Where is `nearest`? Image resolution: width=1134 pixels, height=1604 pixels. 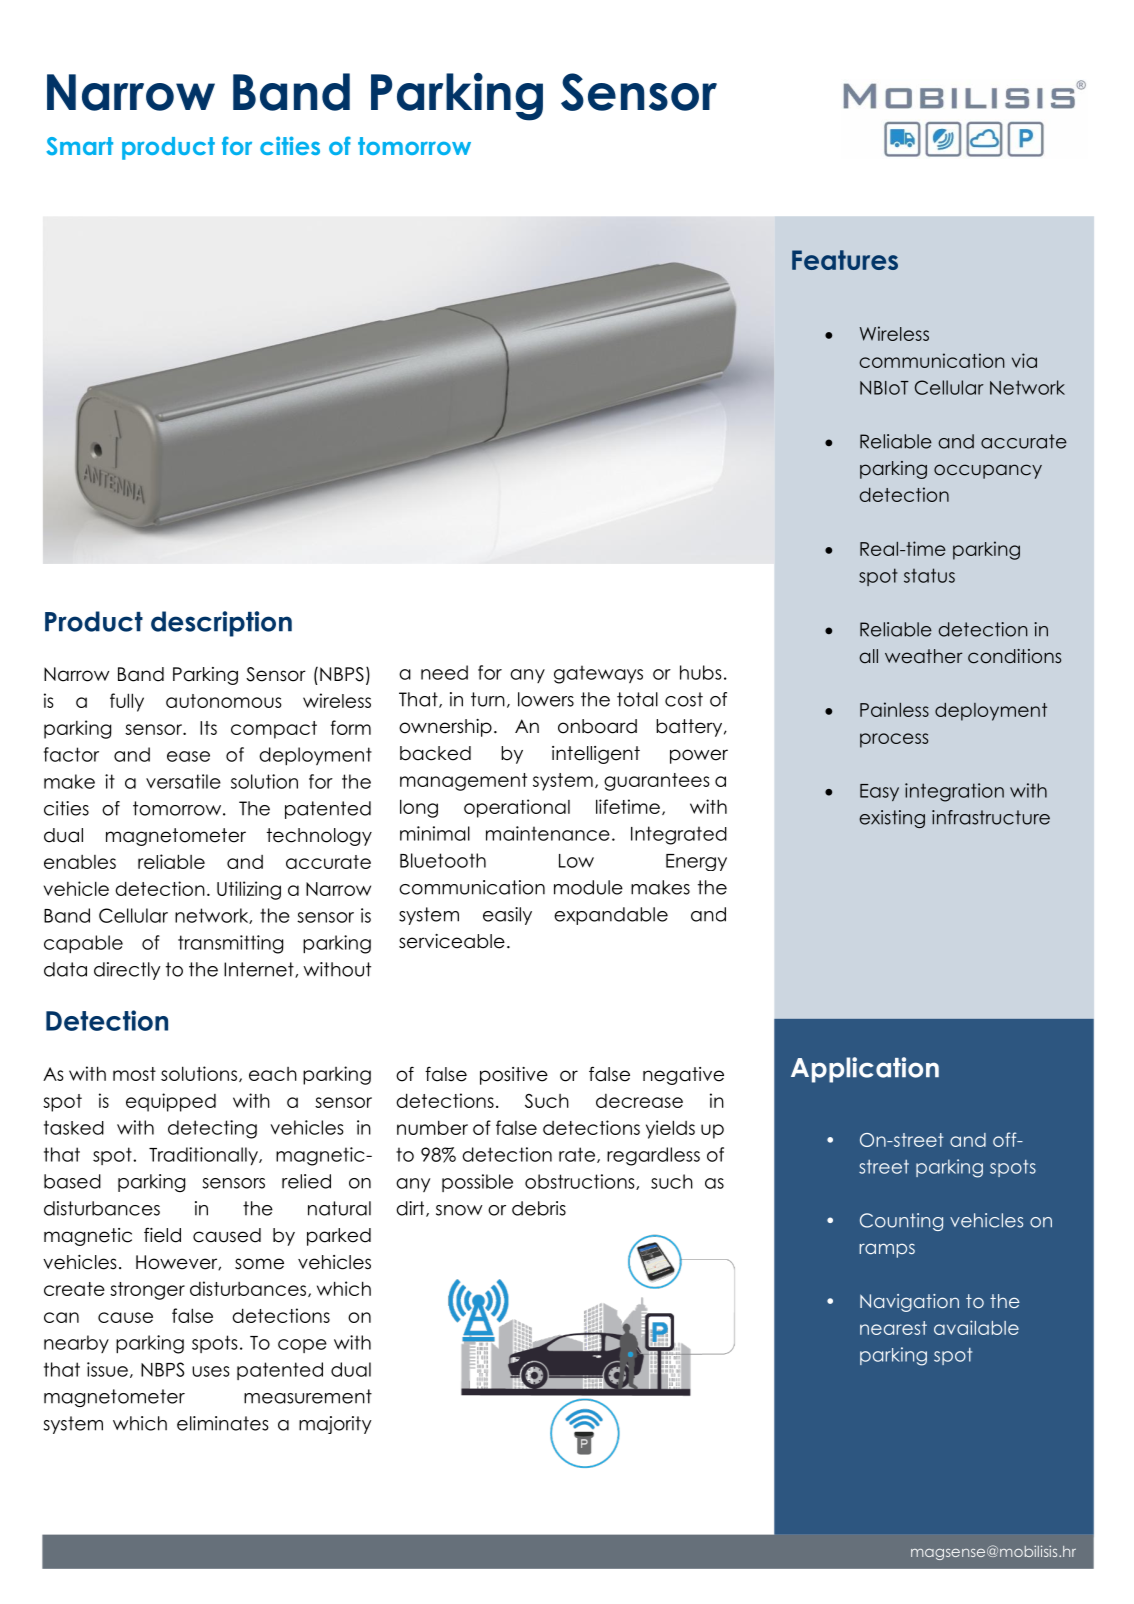
nearest is located at coordinates (893, 1328).
